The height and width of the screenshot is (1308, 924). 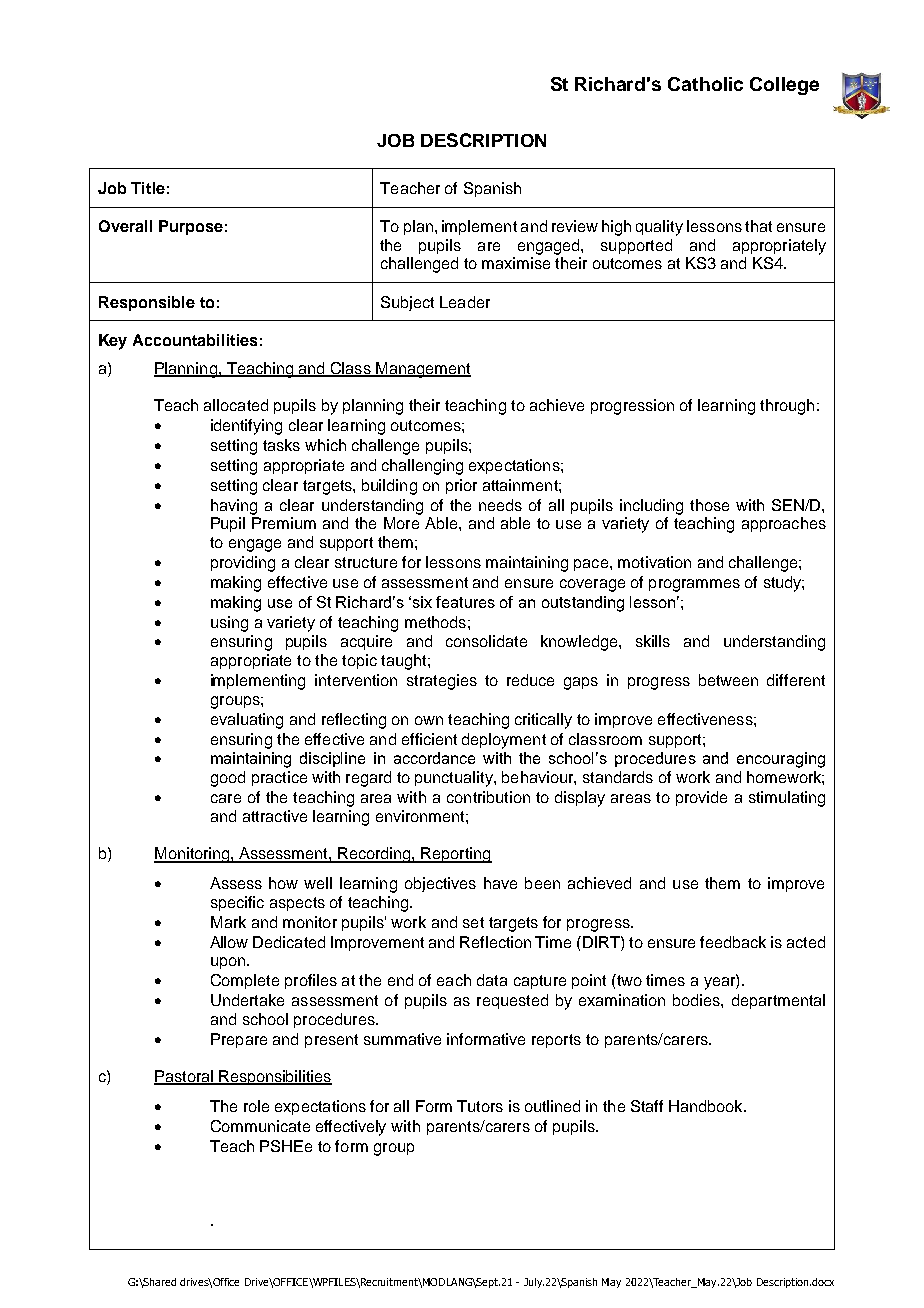 I want to click on Title, so click(x=148, y=188).
